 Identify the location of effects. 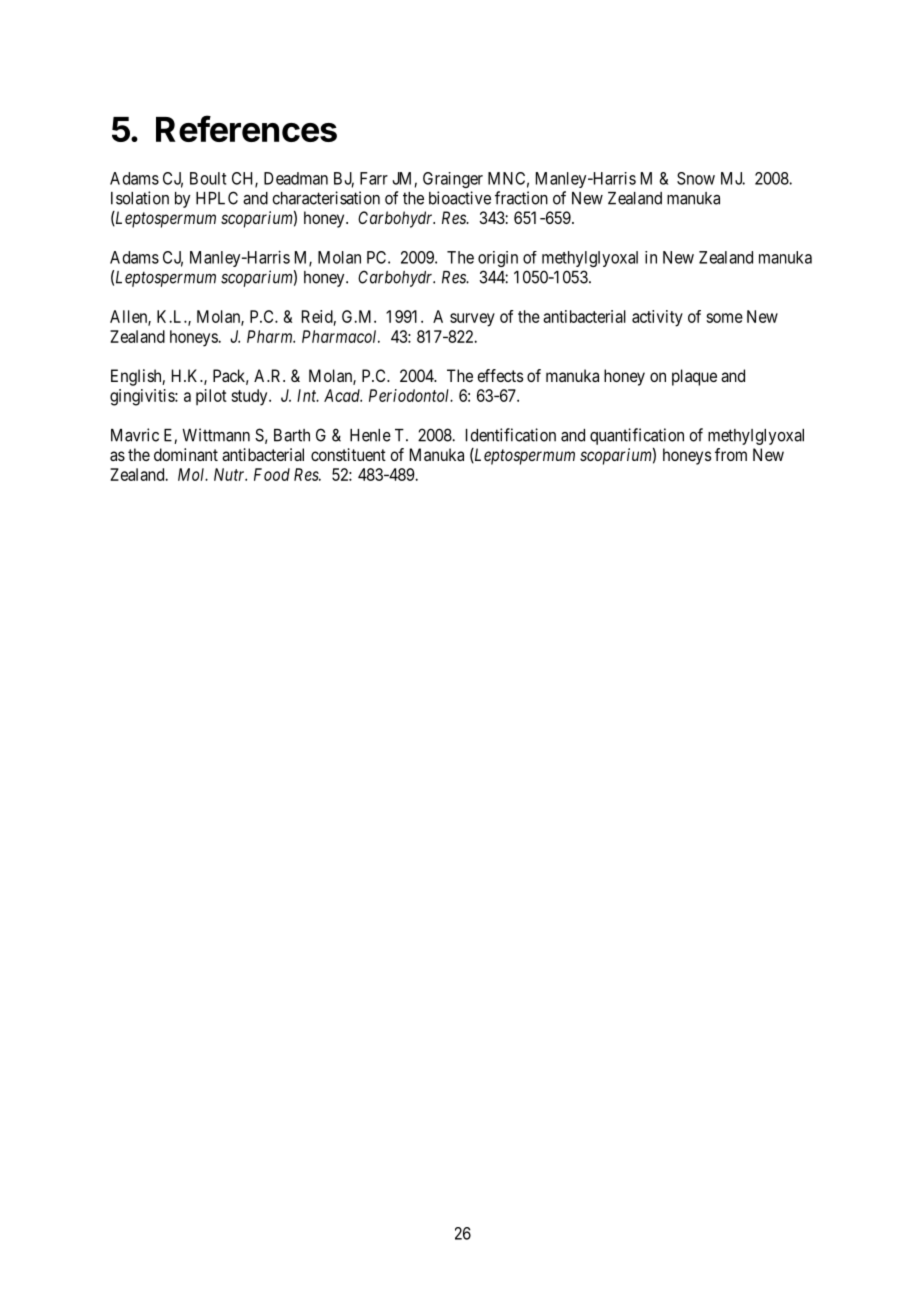
(500, 375).
